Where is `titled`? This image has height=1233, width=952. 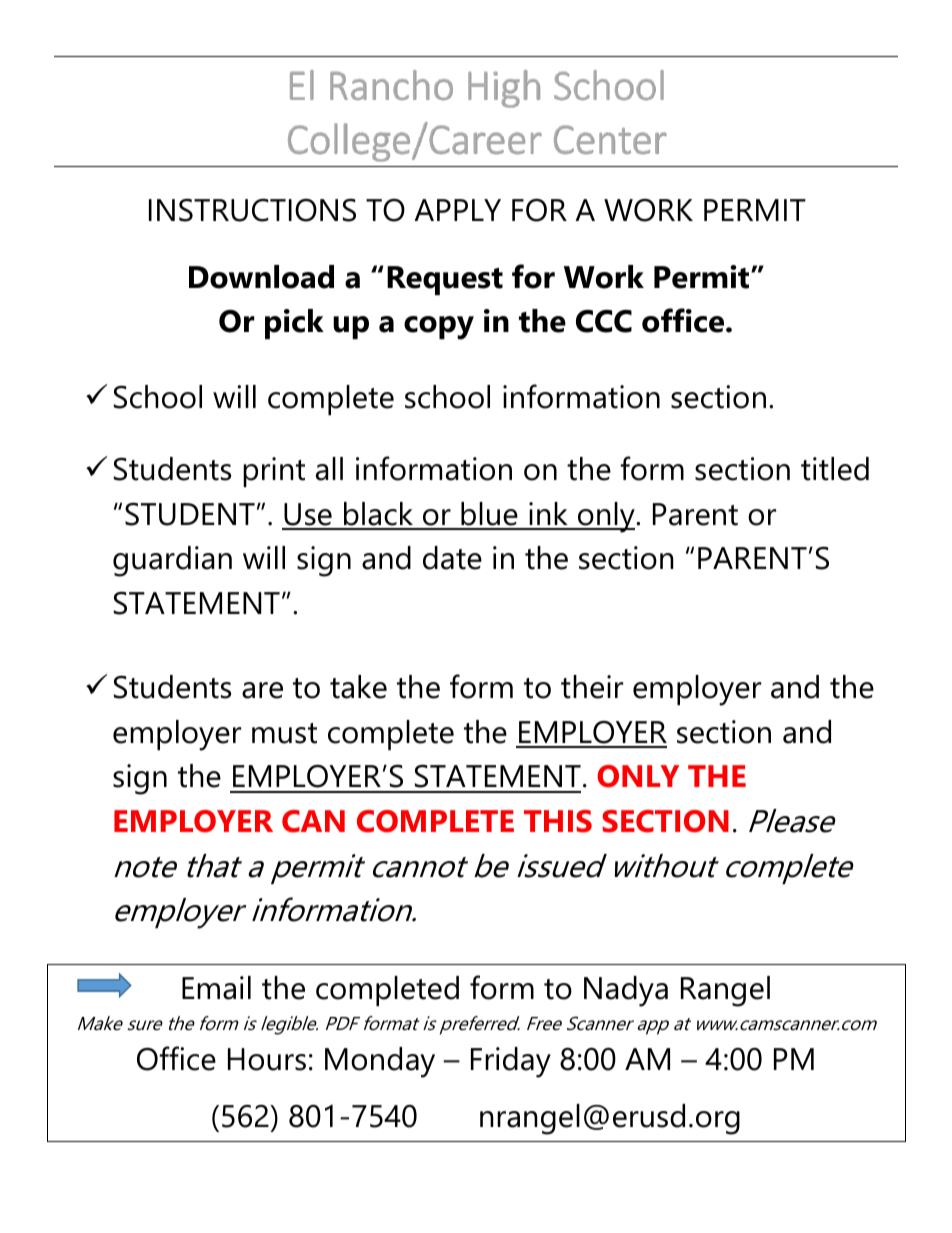
titled is located at coordinates (835, 469).
